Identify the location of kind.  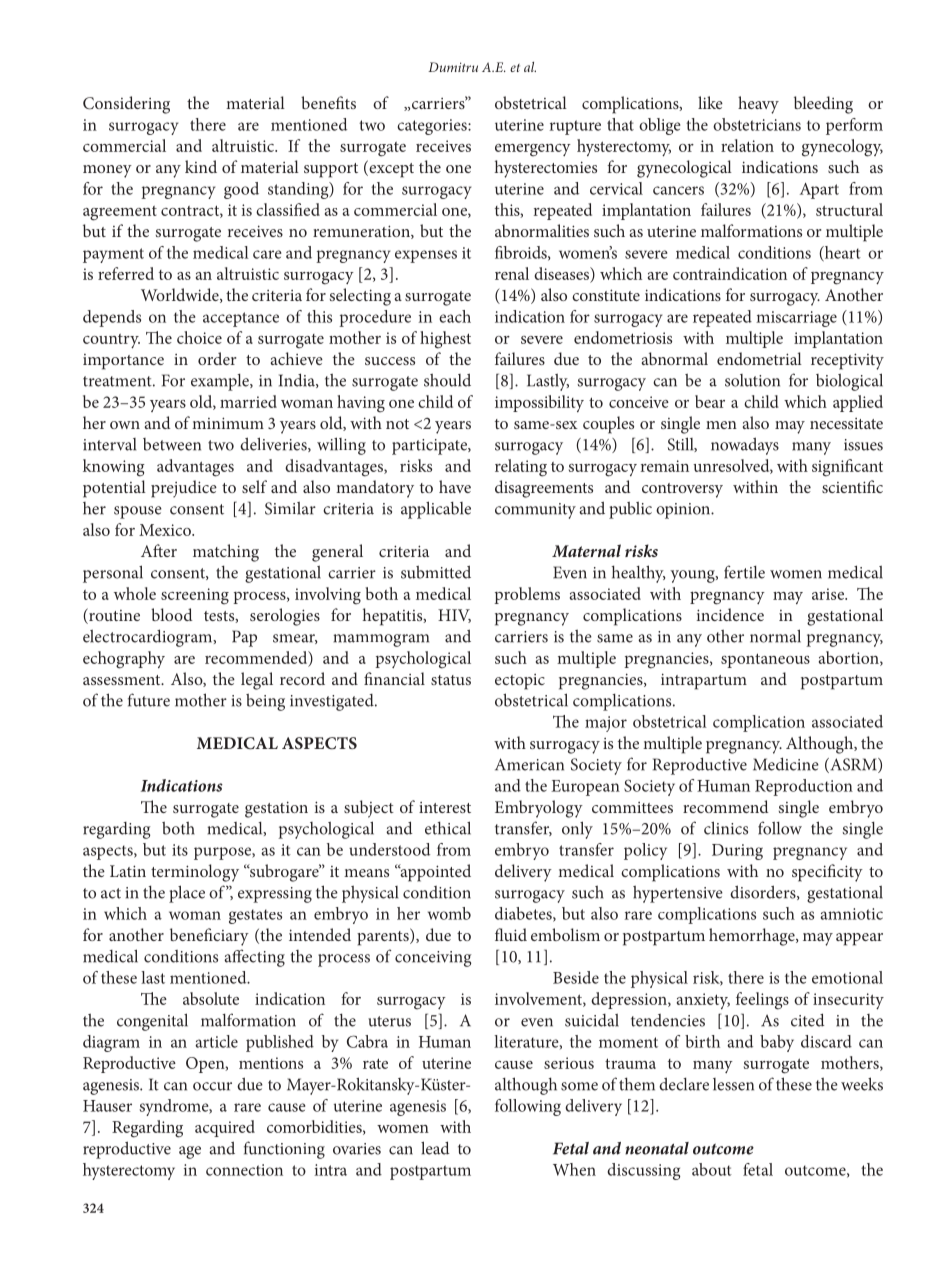
(201, 166).
